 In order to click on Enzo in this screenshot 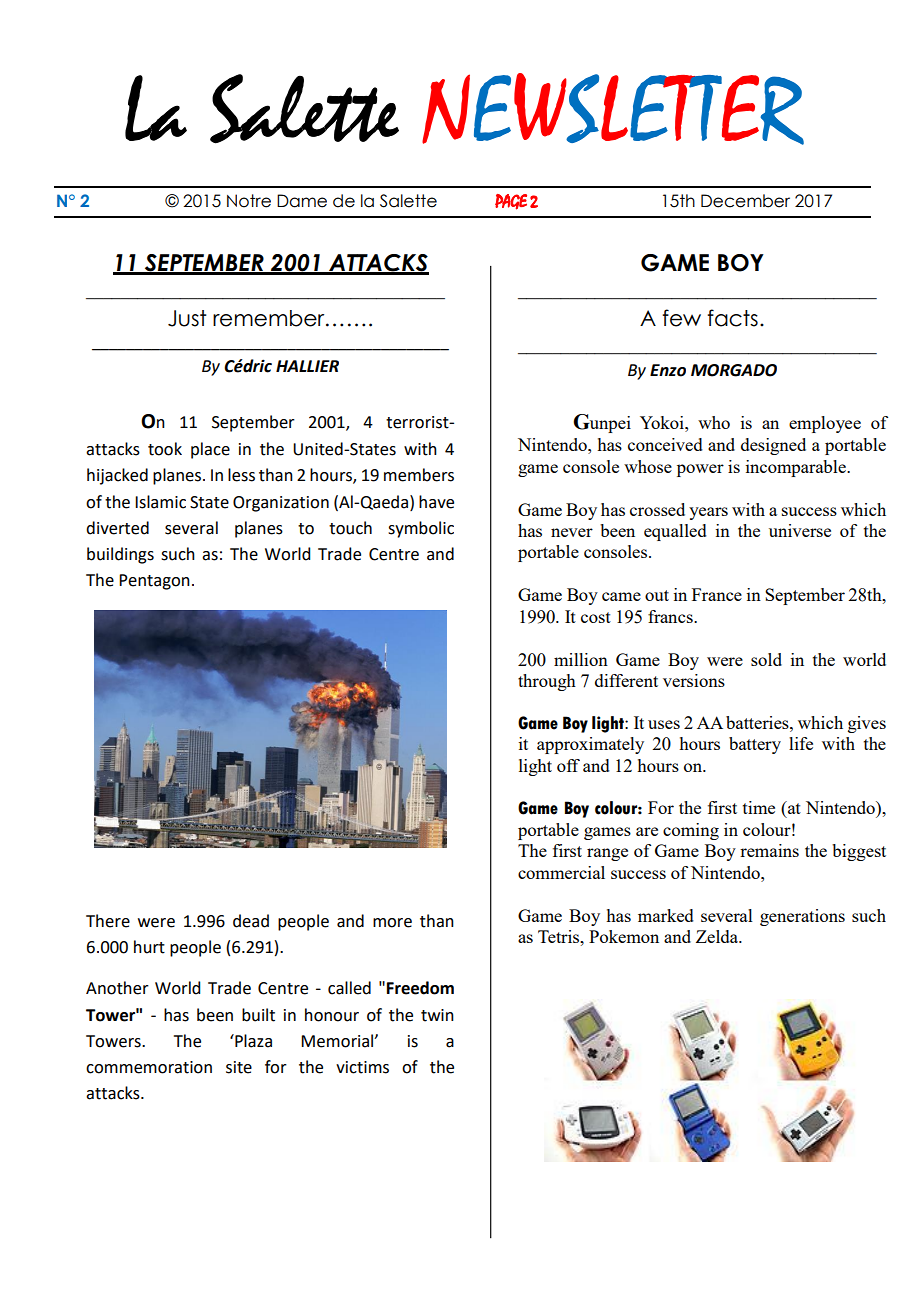, I will do `click(668, 370)`.
